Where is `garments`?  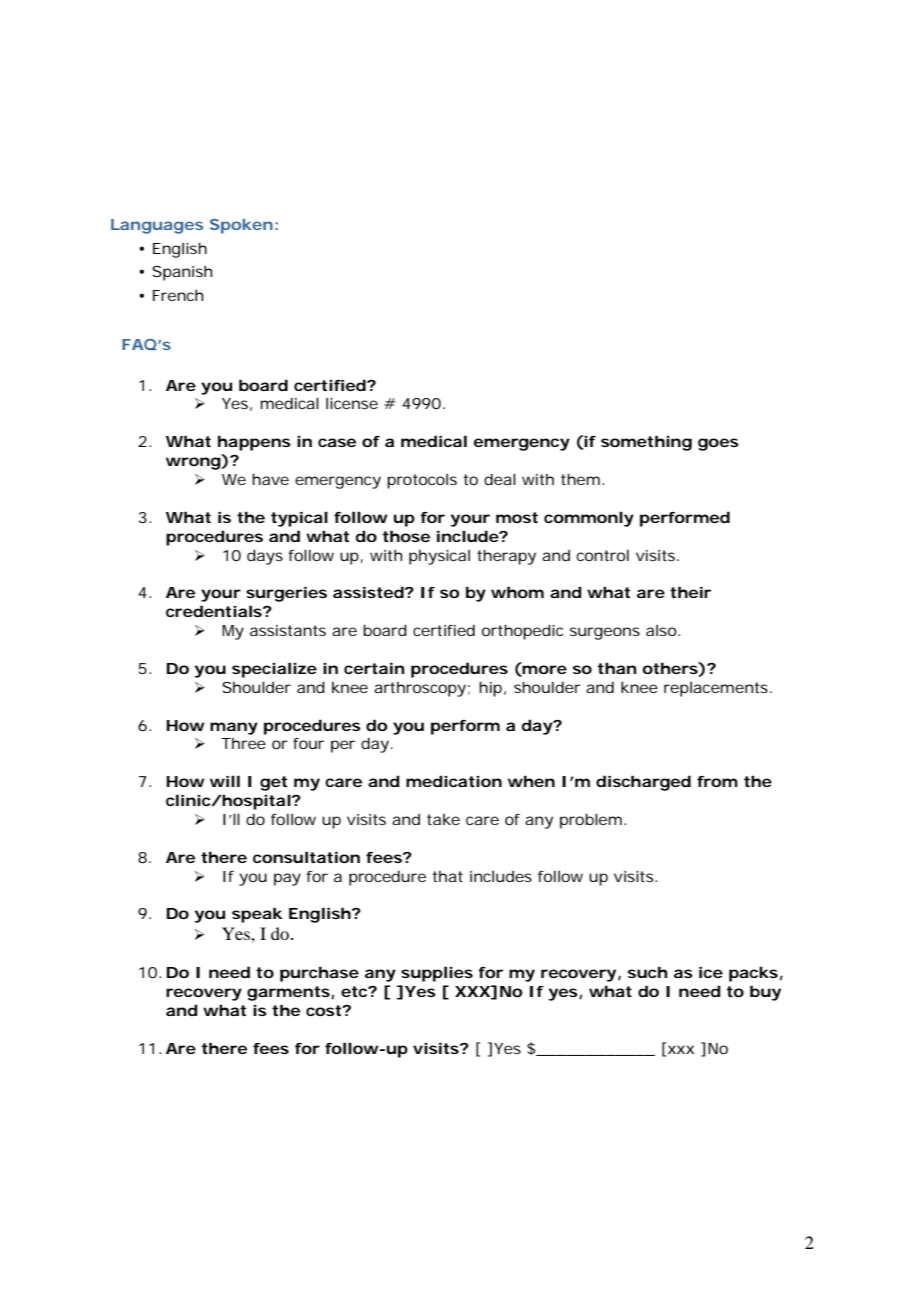 garments is located at coordinates (288, 993).
